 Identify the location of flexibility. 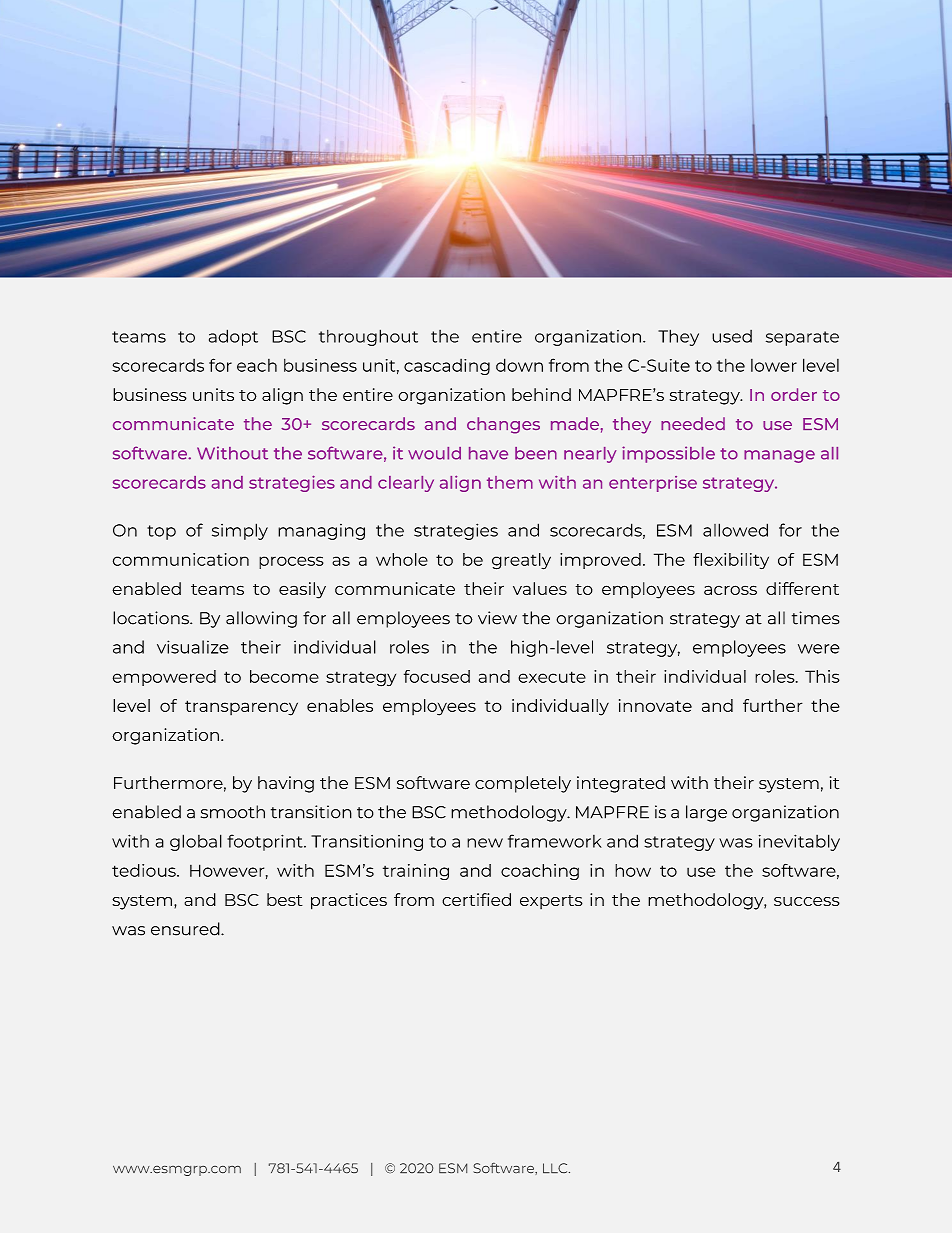
(731, 561).
